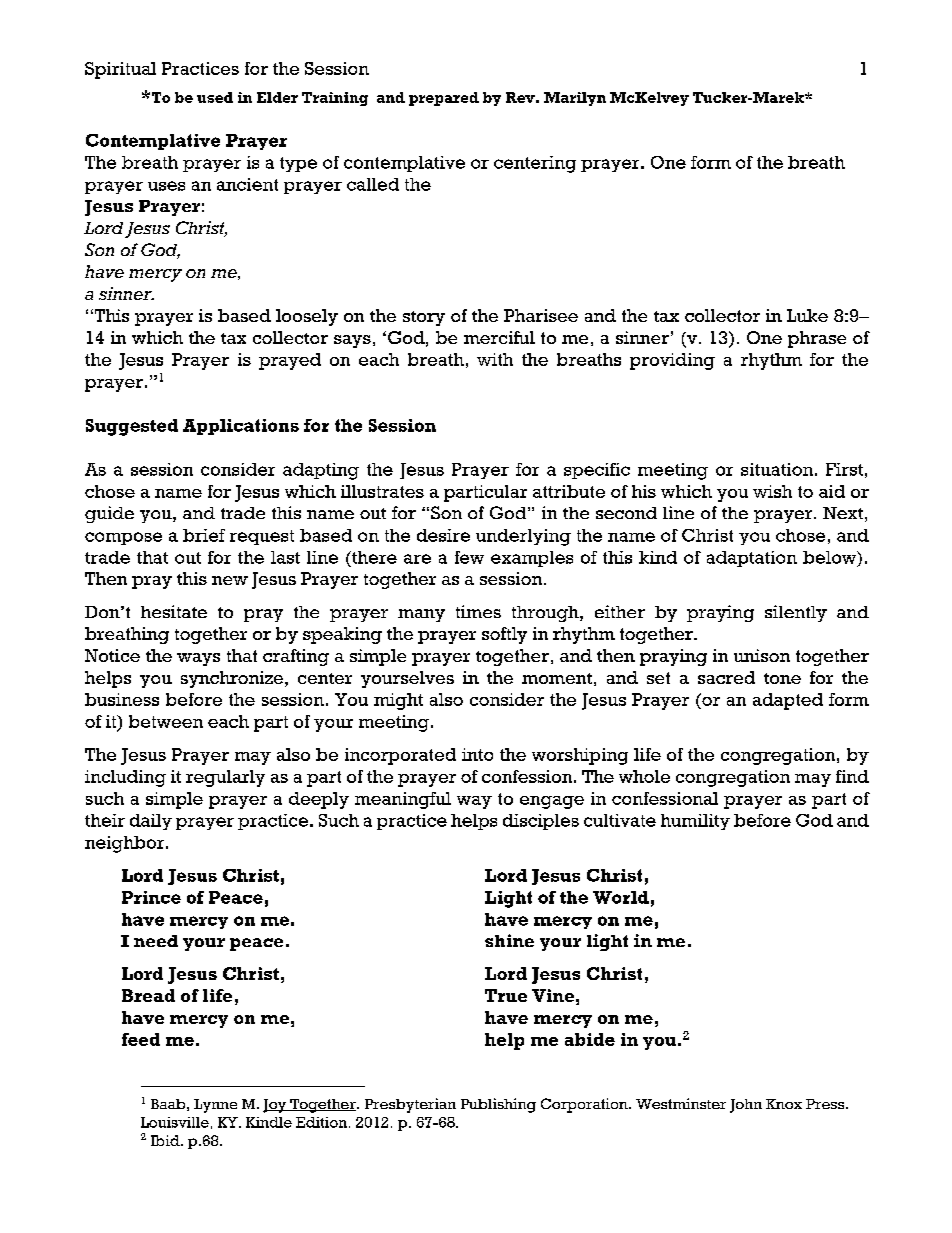 This document has height=1233, width=952. Describe the element at coordinates (772, 491) in the document. I see `wish` at that location.
